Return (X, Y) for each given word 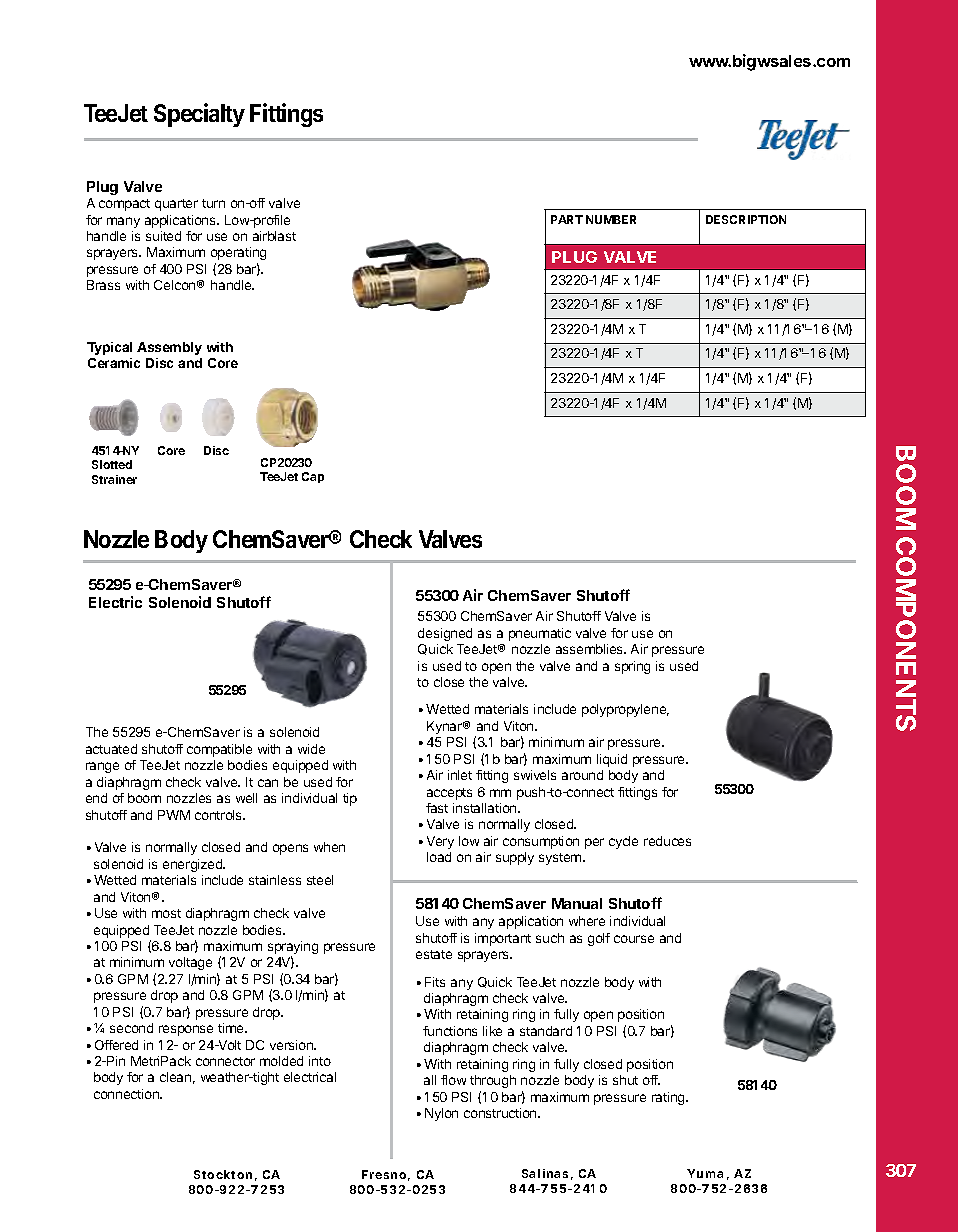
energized (194, 865)
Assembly (169, 348)
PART (567, 219)
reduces (667, 841)
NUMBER (611, 219)
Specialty (199, 115)
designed (445, 634)
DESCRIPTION (746, 219)
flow (453, 1080)
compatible (219, 750)
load (439, 857)
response (186, 1030)
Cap (313, 477)
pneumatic (540, 634)
